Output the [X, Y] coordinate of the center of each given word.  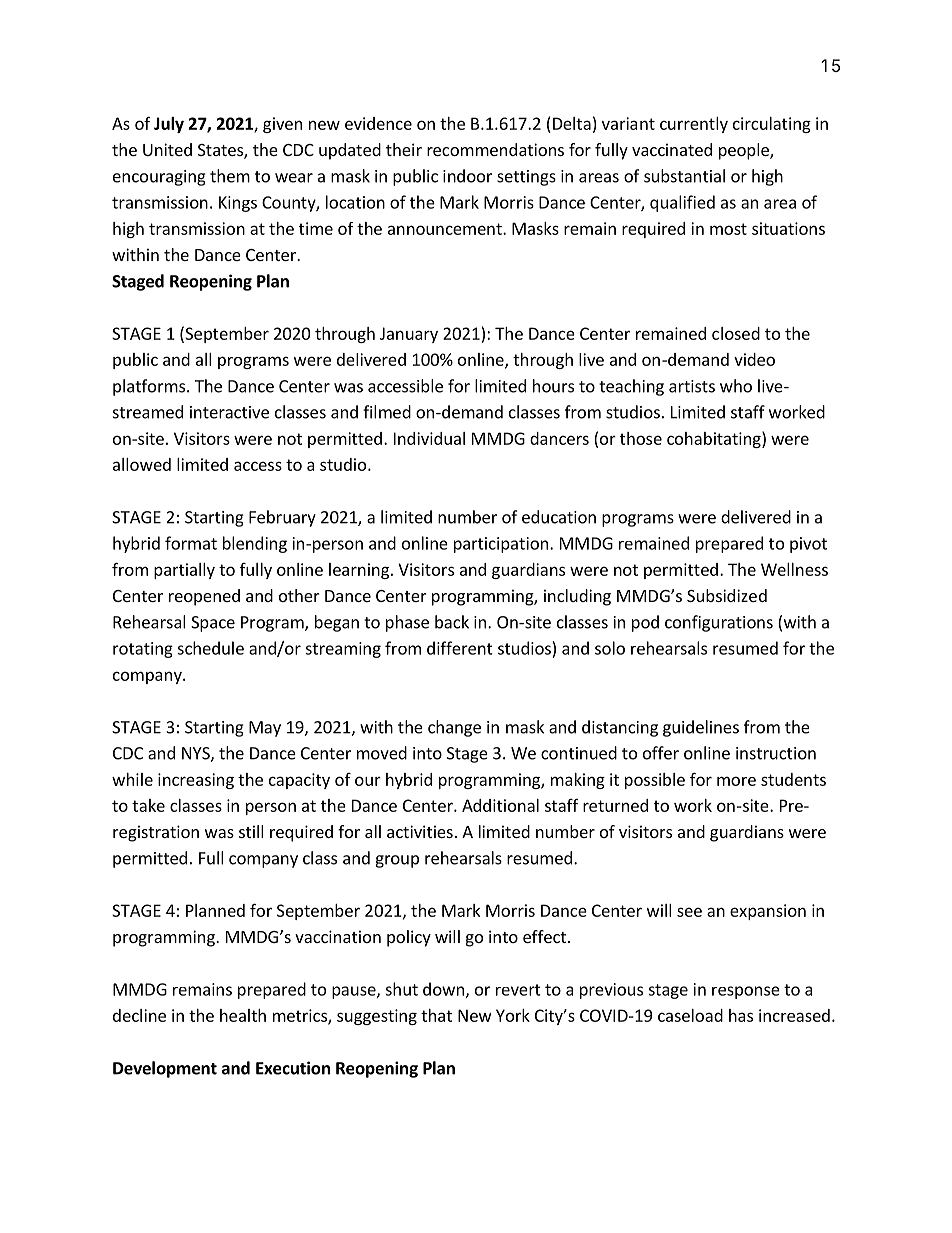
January [409, 335]
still [251, 831]
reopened [204, 597]
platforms [149, 387]
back [452, 622]
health [243, 1015]
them [230, 176]
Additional [500, 805]
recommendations [495, 149]
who [736, 386]
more [736, 781]
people [745, 151]
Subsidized [727, 595]
